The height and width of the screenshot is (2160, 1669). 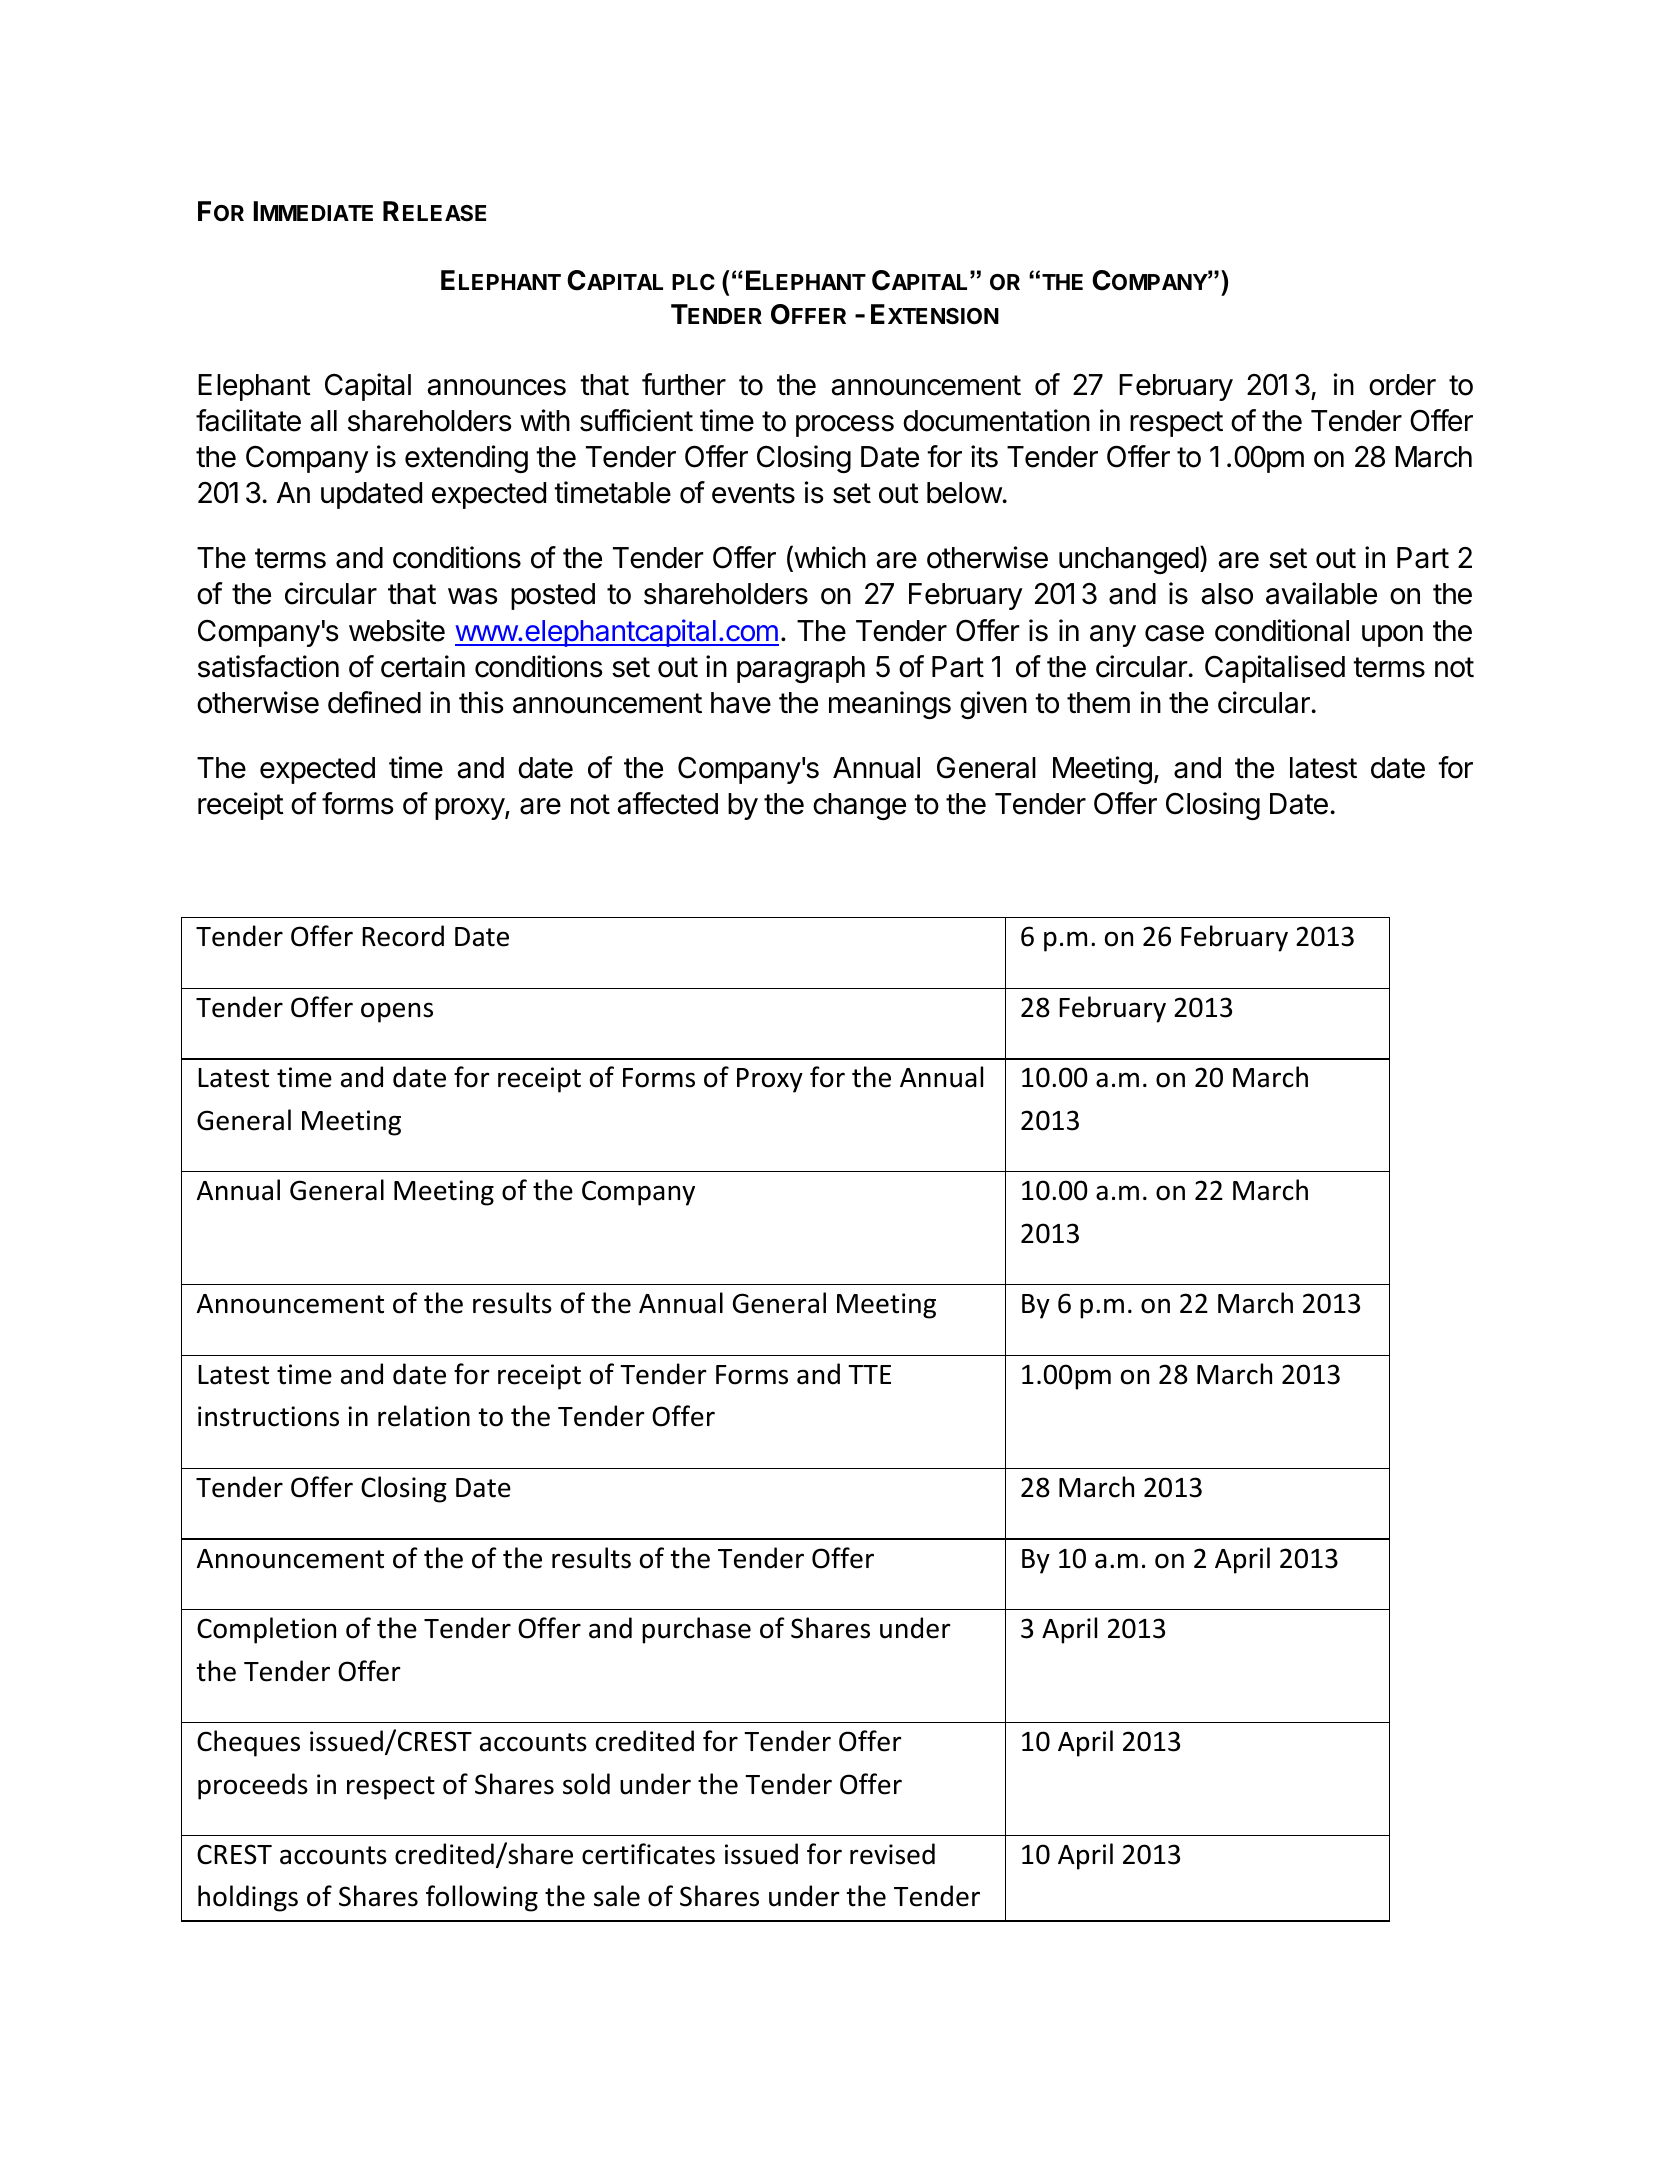 What do you see at coordinates (403, 936) in the screenshot?
I see `Record` at bounding box center [403, 936].
